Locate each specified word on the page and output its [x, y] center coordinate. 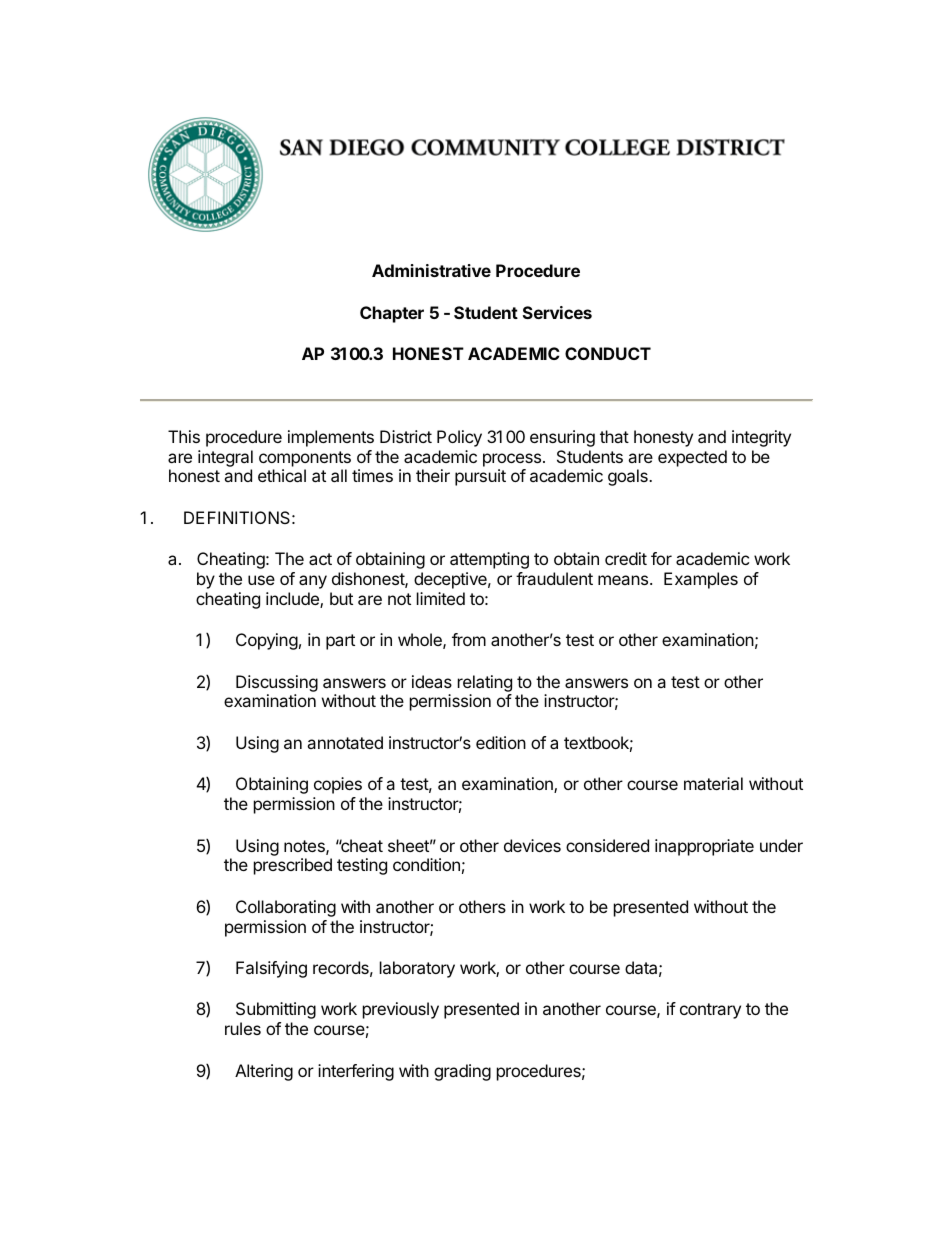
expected [692, 458]
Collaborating [286, 908]
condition [426, 864]
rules [243, 1028]
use [261, 580]
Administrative [431, 270]
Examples [701, 580]
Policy [459, 438]
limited [441, 598]
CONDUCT [608, 353]
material [713, 783]
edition [501, 742]
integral [225, 458]
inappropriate [704, 847]
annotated [345, 742]
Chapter [392, 314]
